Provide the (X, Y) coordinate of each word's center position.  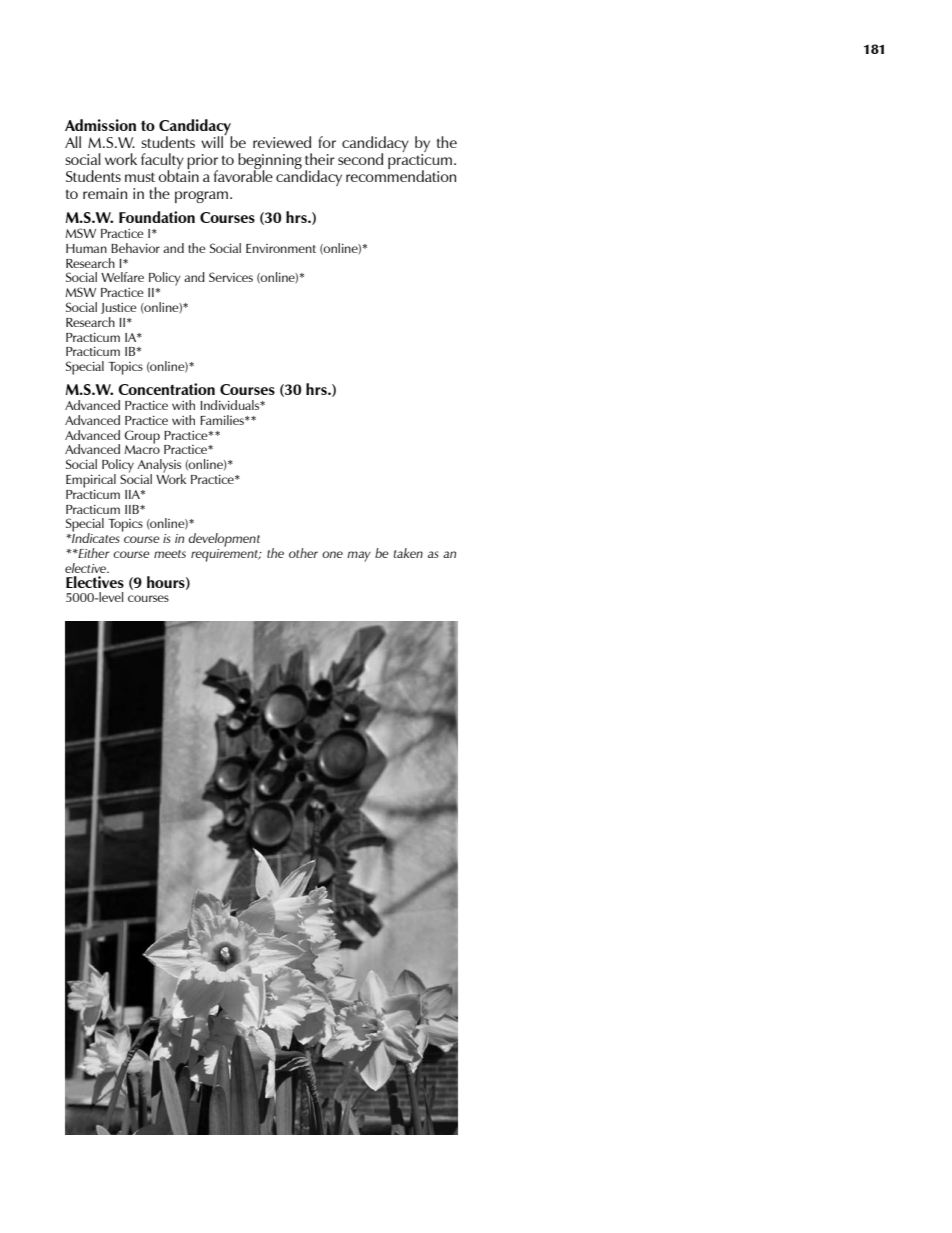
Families (223, 420)
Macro (142, 448)
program (201, 197)
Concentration (166, 389)
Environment (281, 248)
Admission (100, 125)
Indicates (94, 537)
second (360, 159)
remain (105, 193)
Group (142, 438)
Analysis (160, 467)
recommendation (401, 175)
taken (408, 553)
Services (231, 277)
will (213, 141)
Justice (118, 308)
